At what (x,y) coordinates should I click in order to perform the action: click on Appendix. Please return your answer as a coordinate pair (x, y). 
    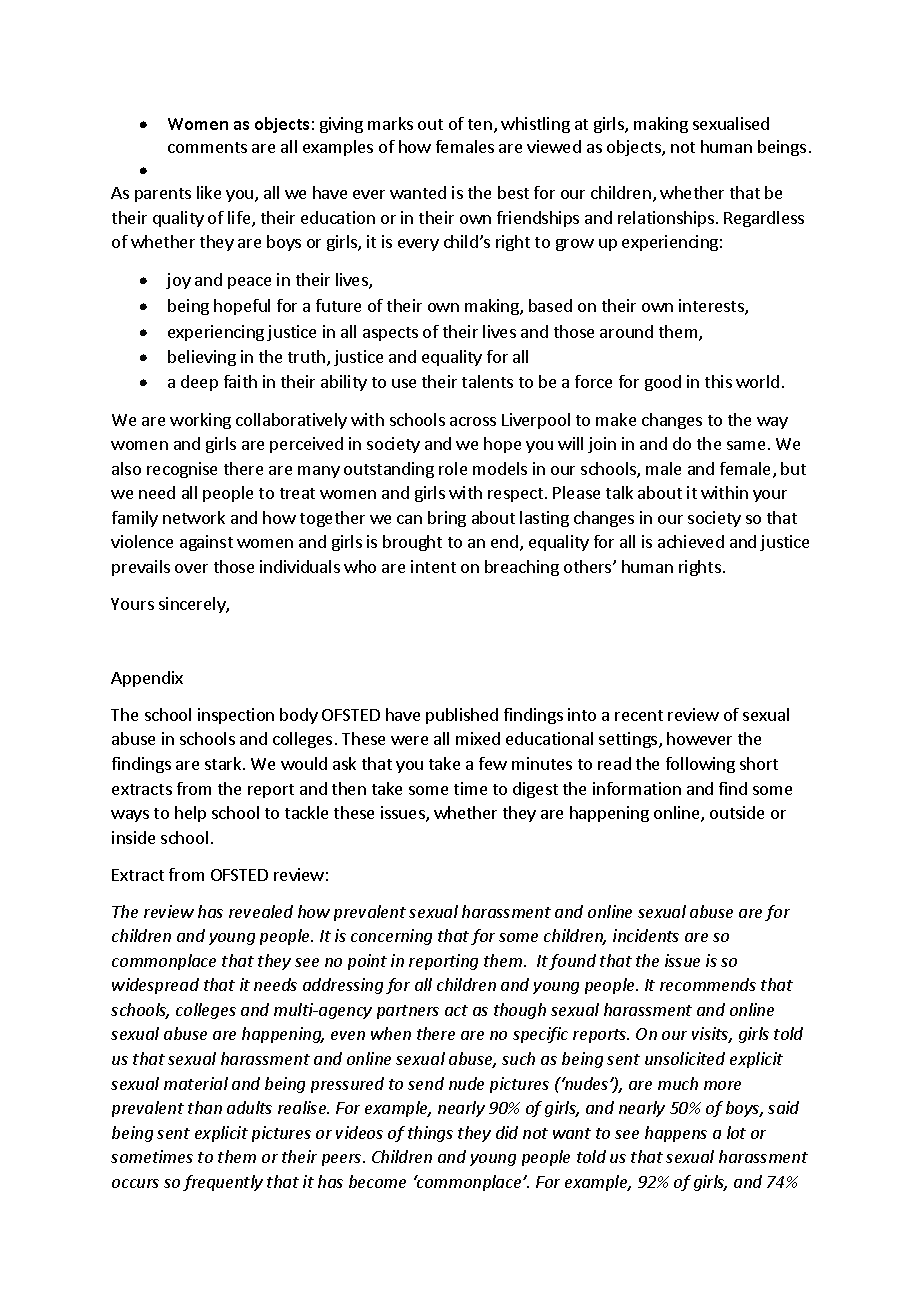
    Looking at the image, I should click on (147, 679).
